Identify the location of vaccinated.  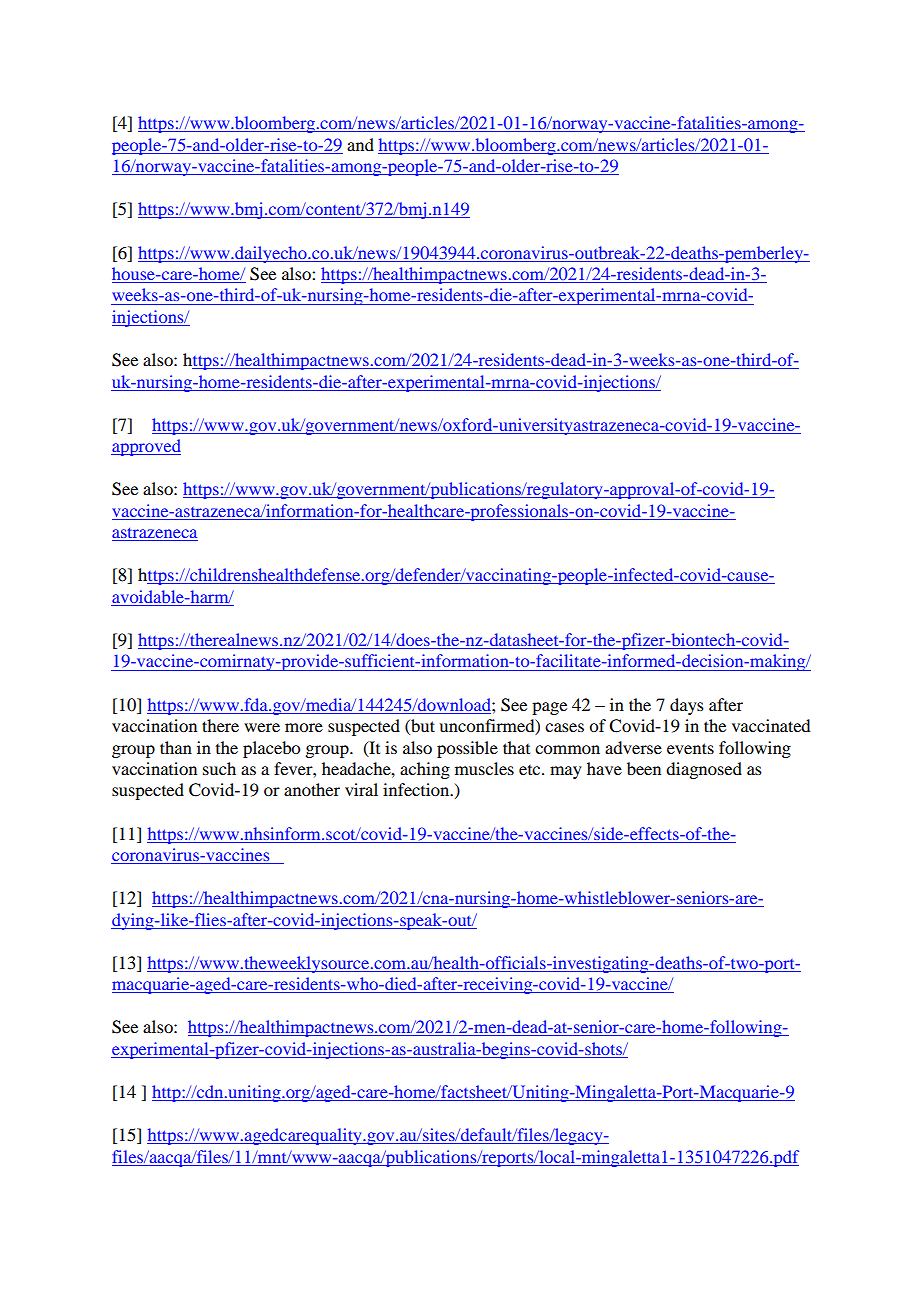
(771, 725).
